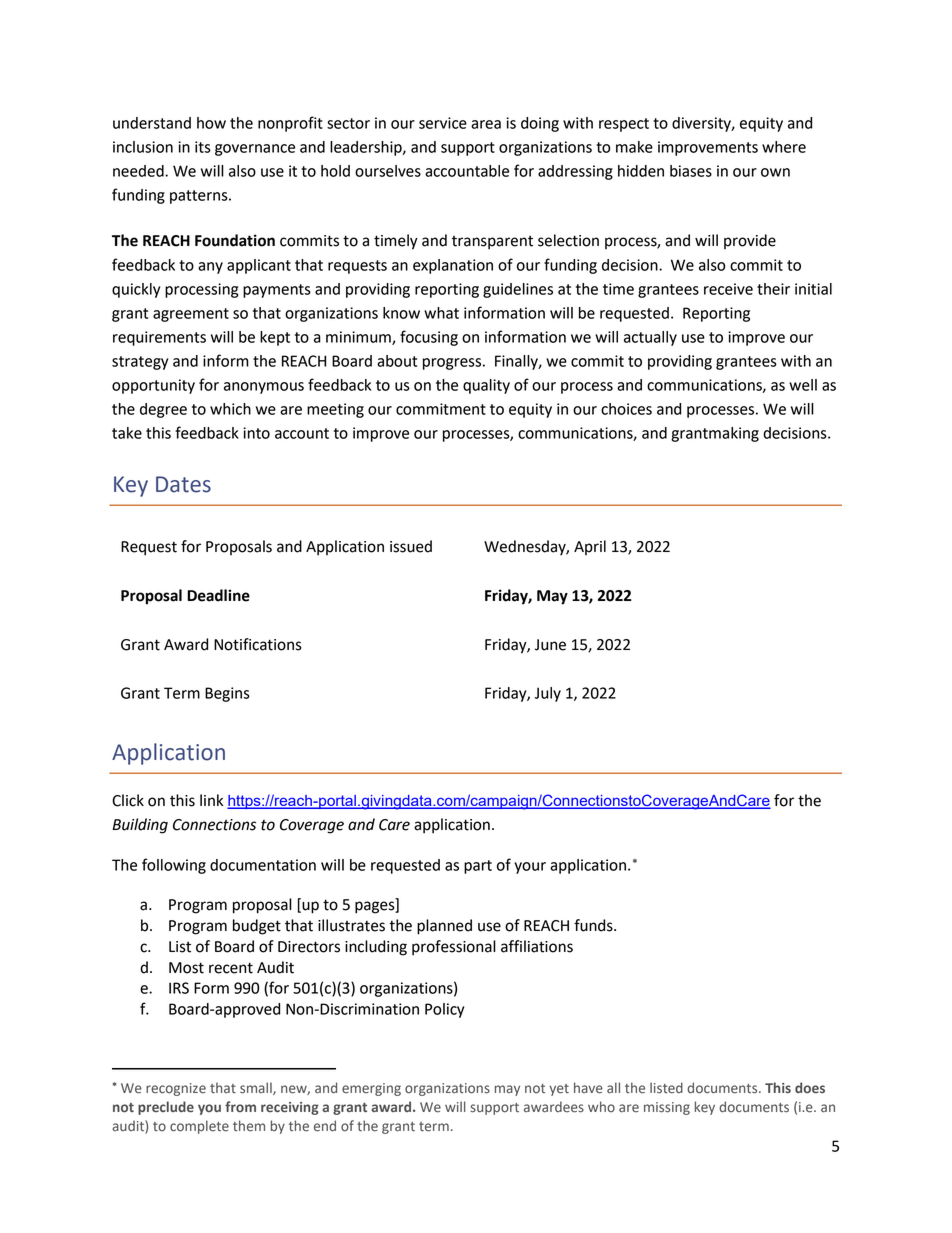 This document has height=1233, width=952. I want to click on funds, so click(594, 925).
